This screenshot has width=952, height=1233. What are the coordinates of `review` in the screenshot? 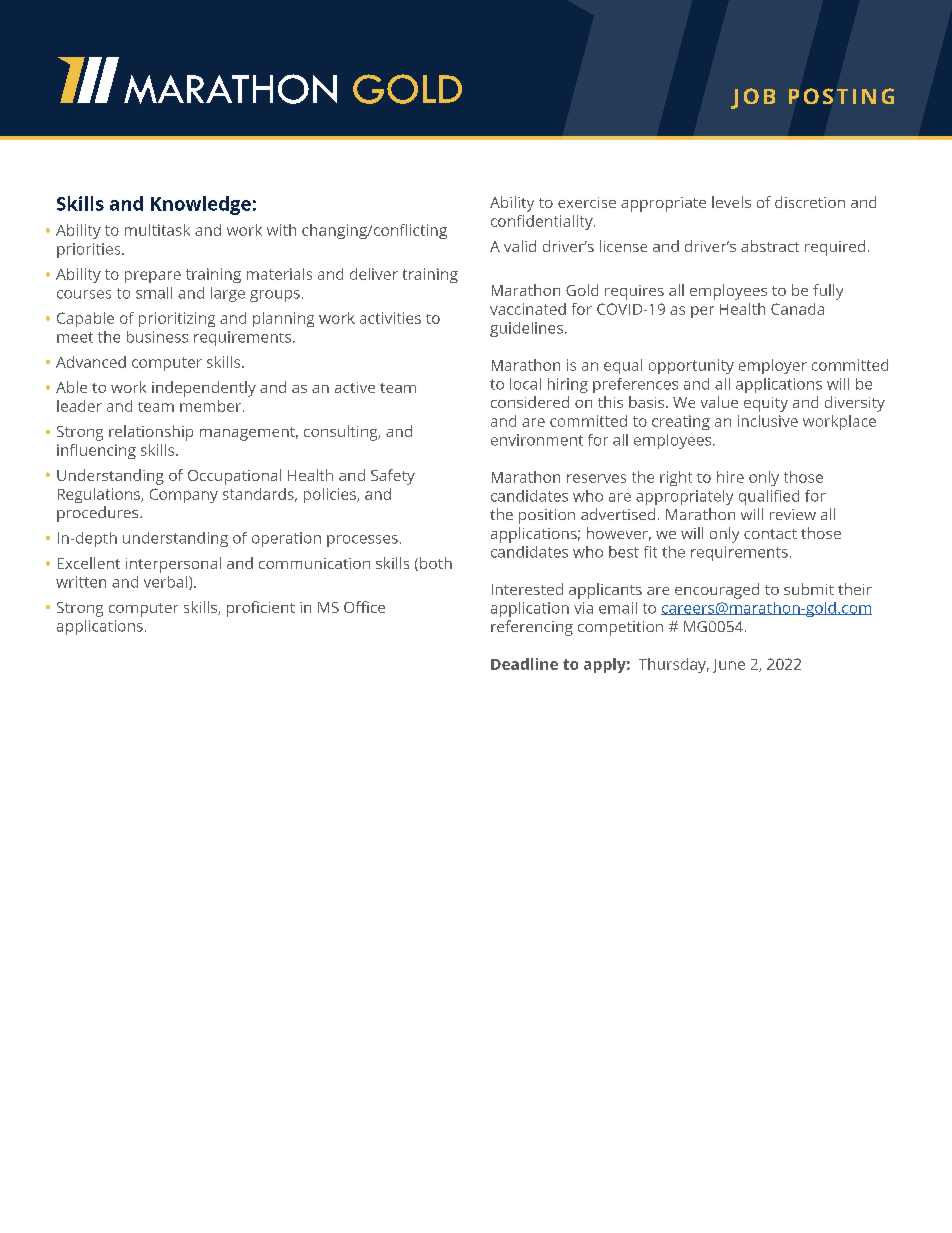 It's located at (793, 514).
